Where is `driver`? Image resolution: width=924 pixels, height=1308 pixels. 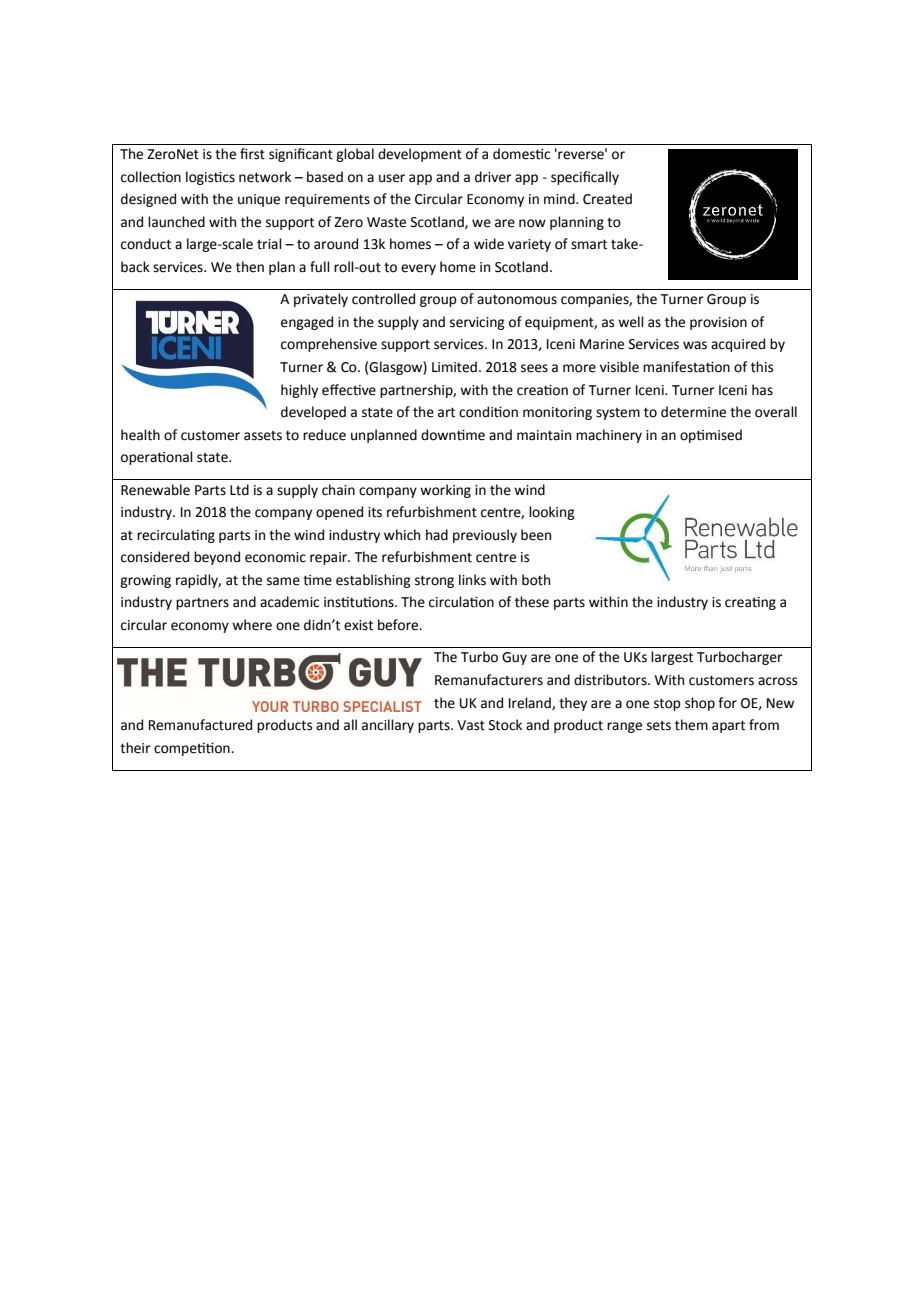
driver is located at coordinates (493, 177).
